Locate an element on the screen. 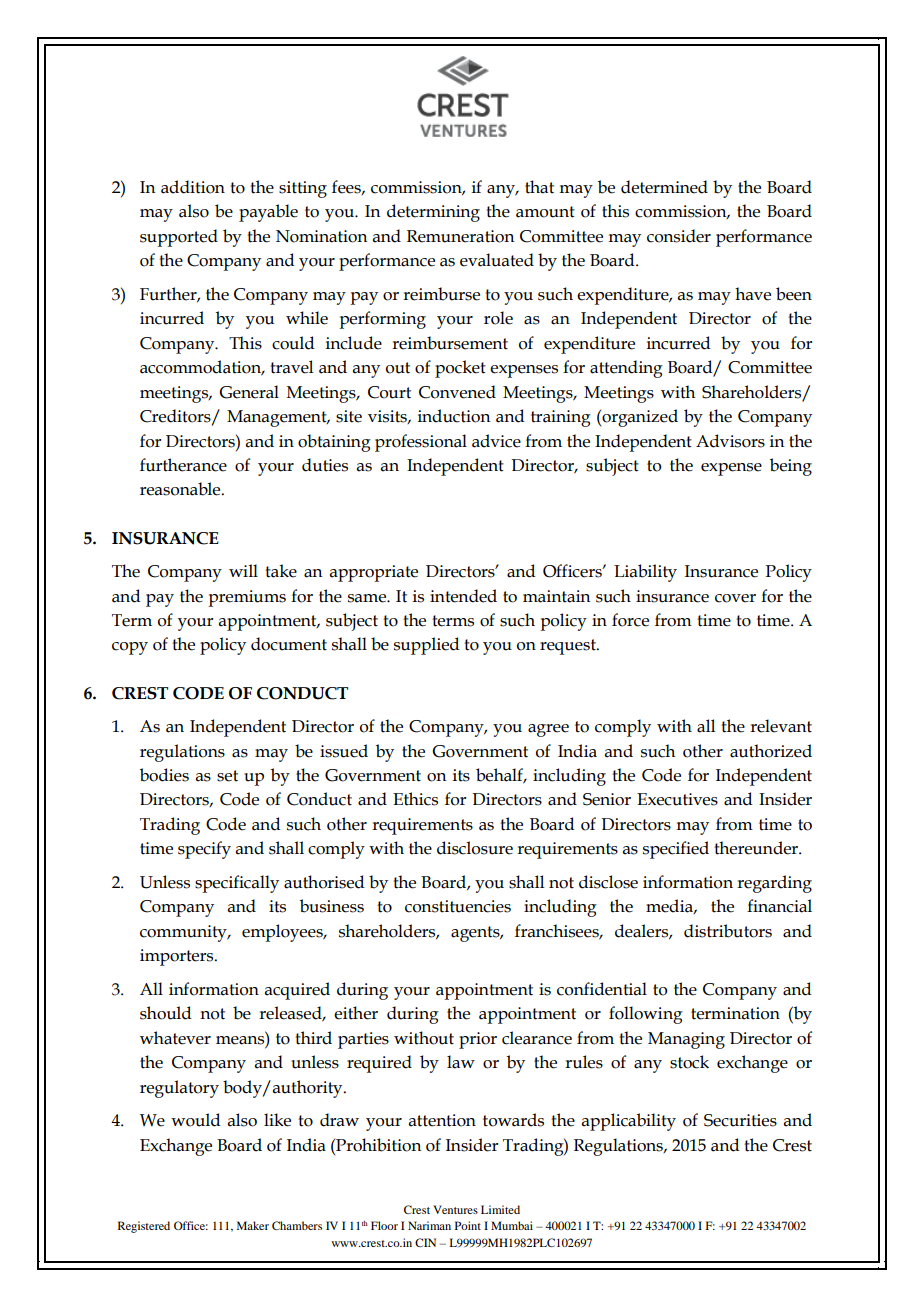 This screenshot has height=1307, width=924. will is located at coordinates (243, 570).
